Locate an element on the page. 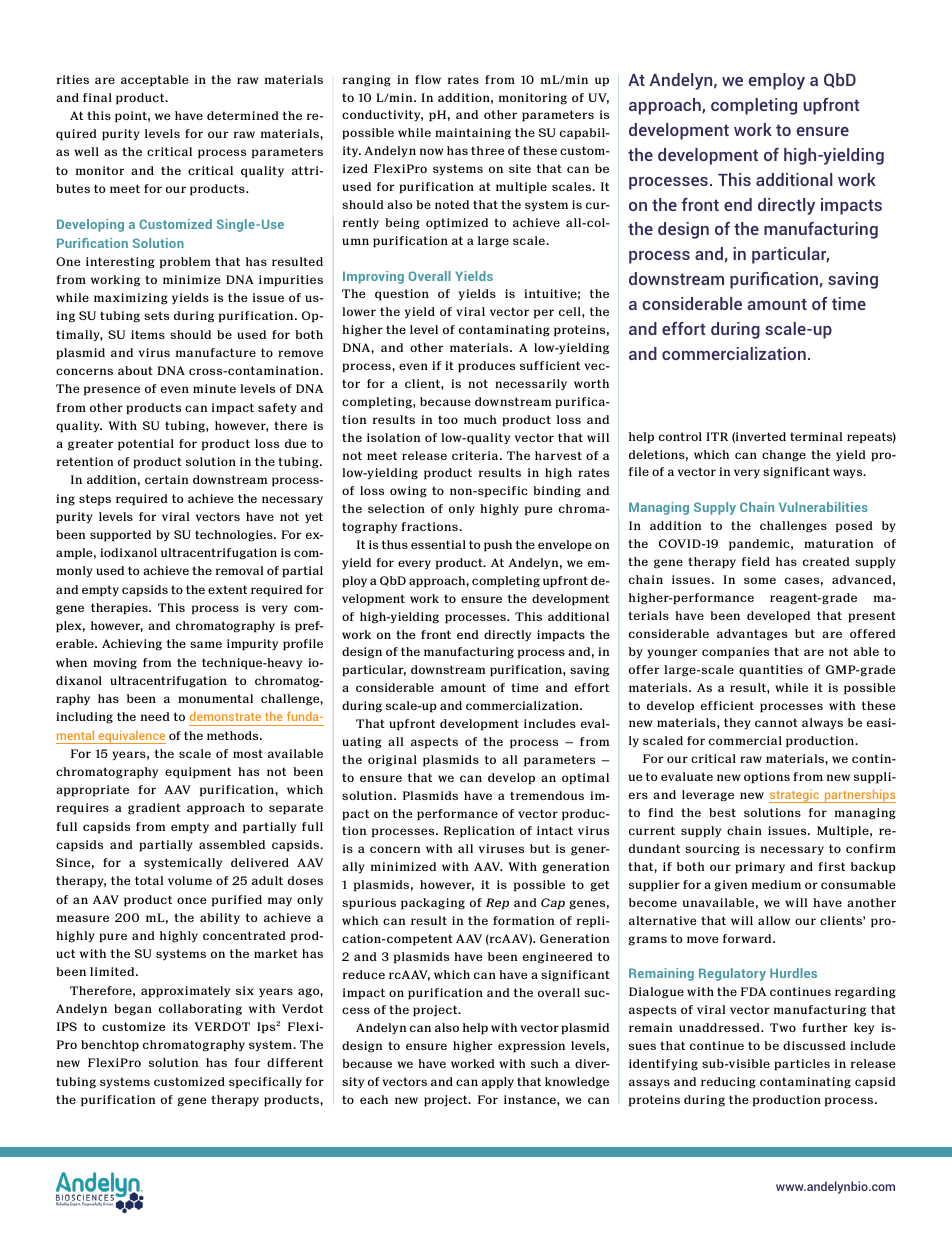 This image has height=1233, width=952. final is located at coordinates (97, 97).
